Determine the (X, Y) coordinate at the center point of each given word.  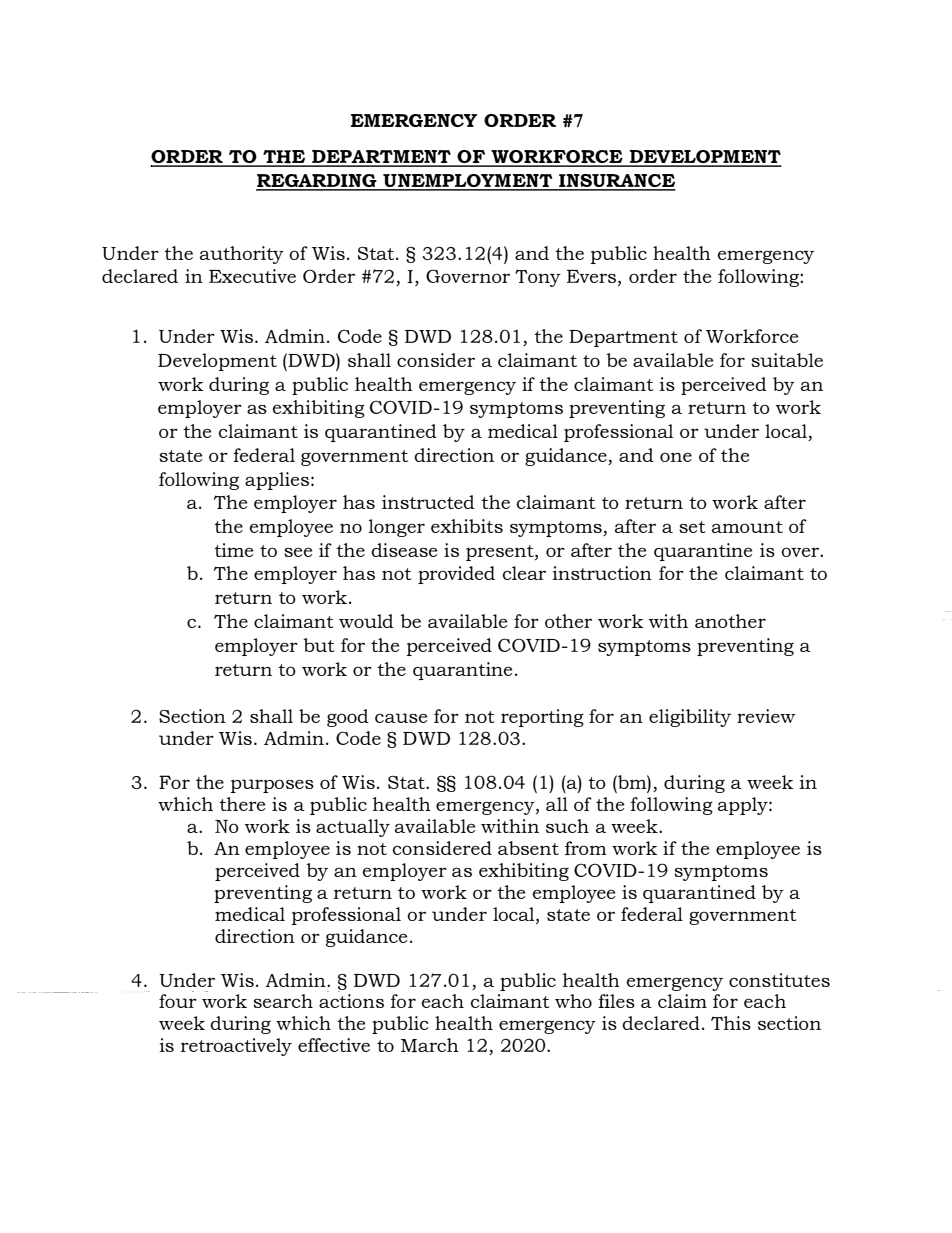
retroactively (236, 1047)
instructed (428, 502)
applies (277, 481)
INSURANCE (616, 182)
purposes (272, 786)
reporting (542, 718)
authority (242, 255)
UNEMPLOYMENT (468, 182)
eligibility (690, 718)
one (676, 457)
